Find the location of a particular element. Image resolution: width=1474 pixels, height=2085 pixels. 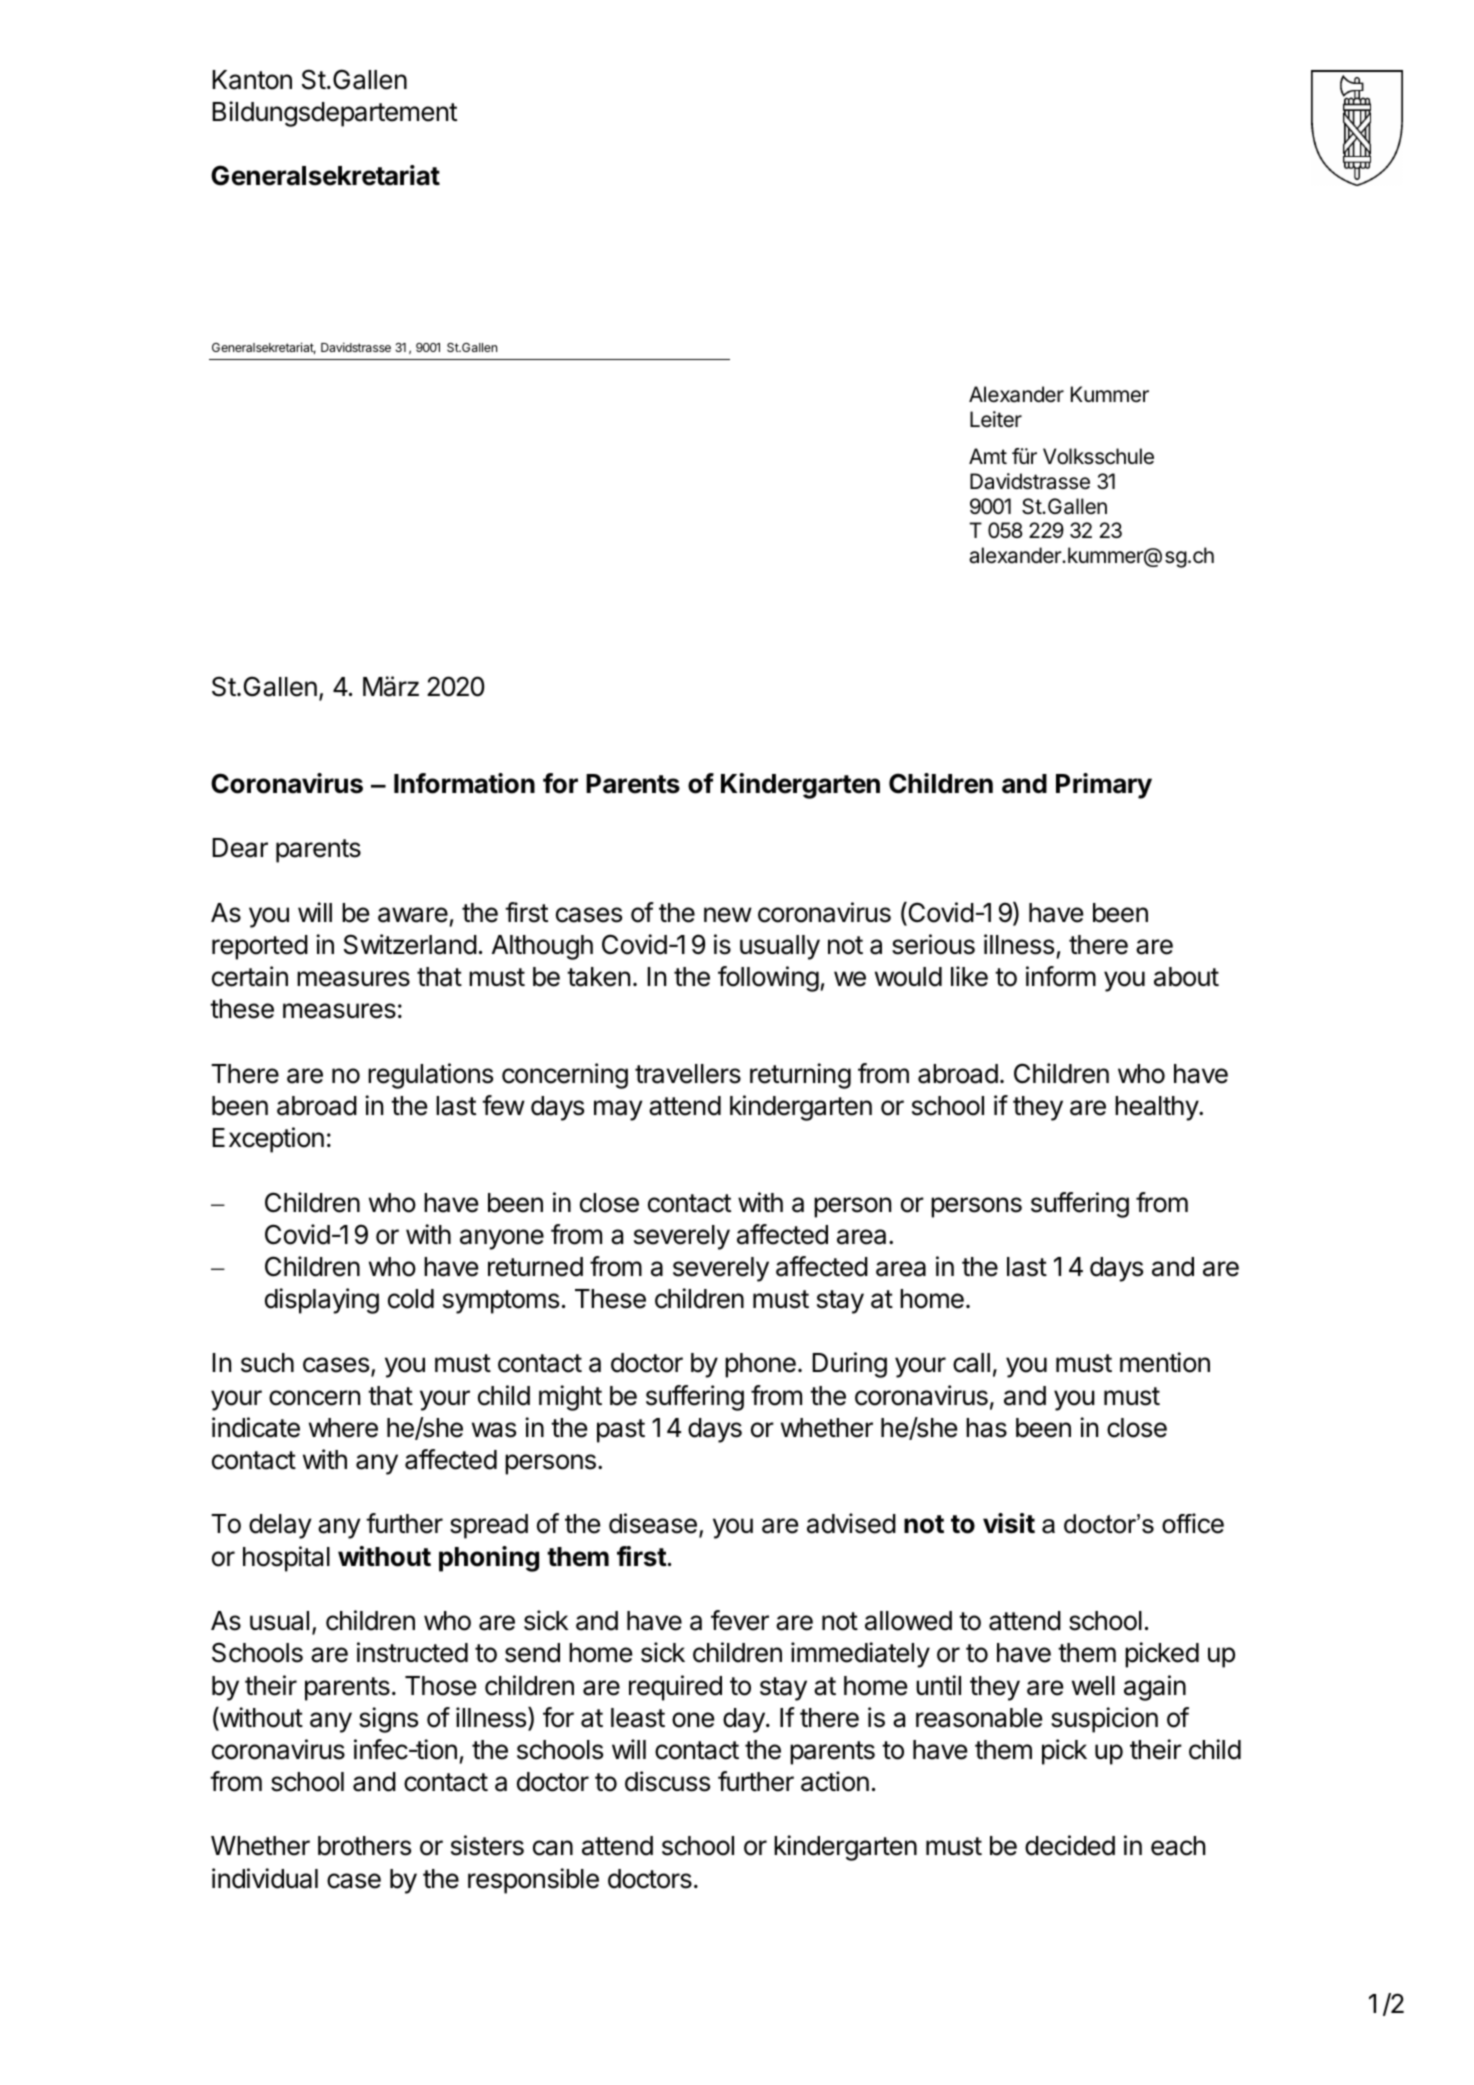

phone is located at coordinates (760, 1365).
